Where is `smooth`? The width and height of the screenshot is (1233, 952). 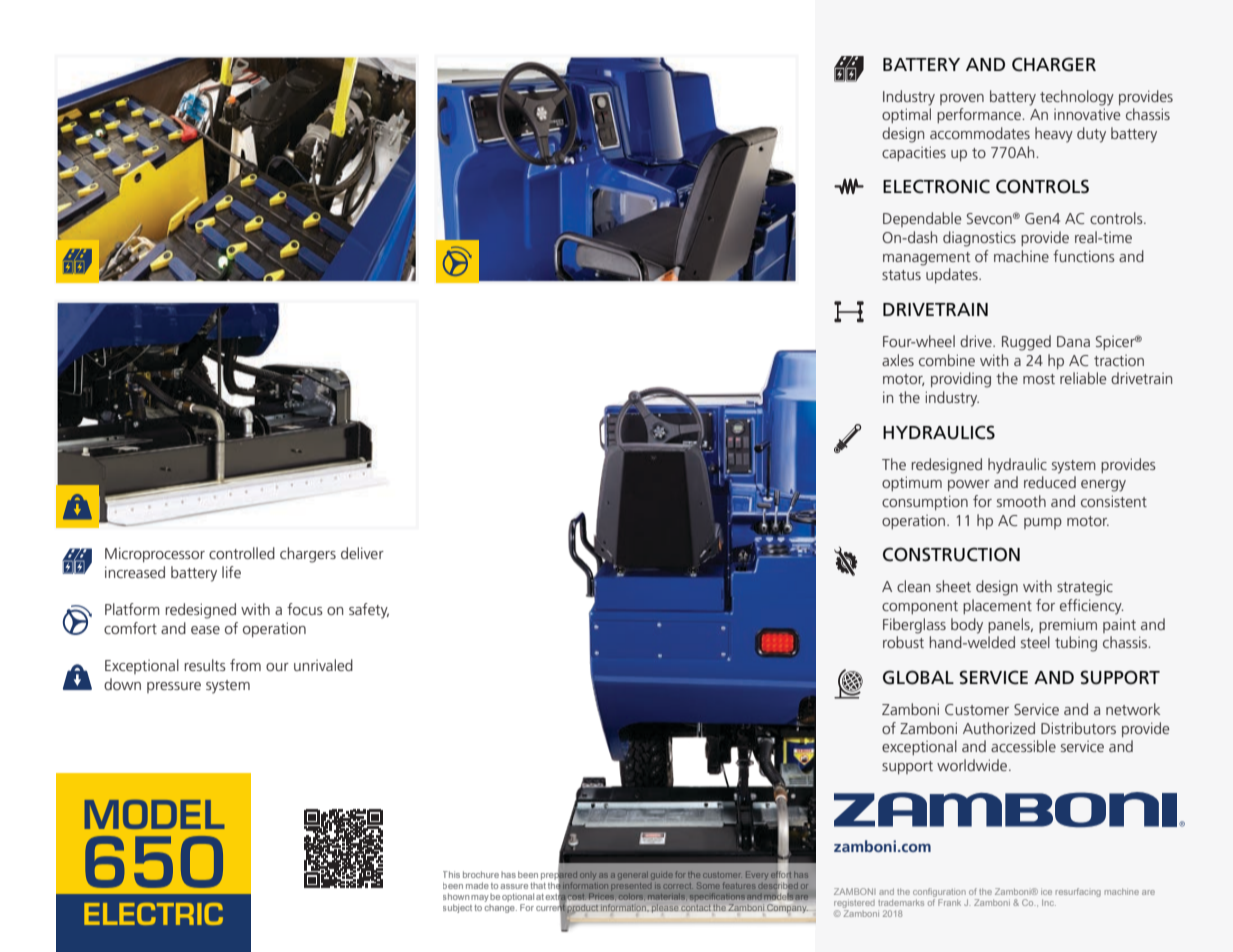
smooth is located at coordinates (1021, 501).
